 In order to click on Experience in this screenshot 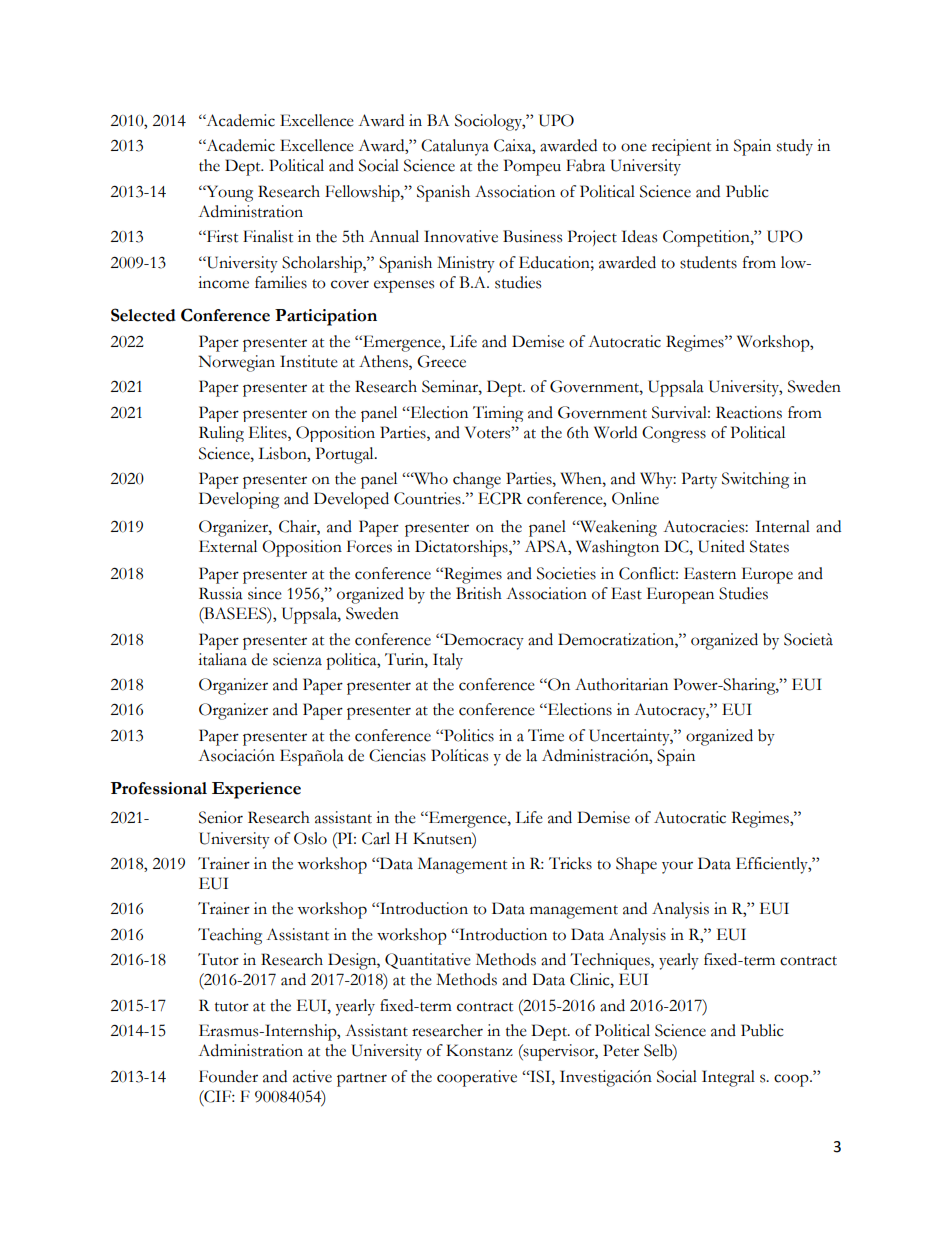, I will do `click(256, 790)`.
